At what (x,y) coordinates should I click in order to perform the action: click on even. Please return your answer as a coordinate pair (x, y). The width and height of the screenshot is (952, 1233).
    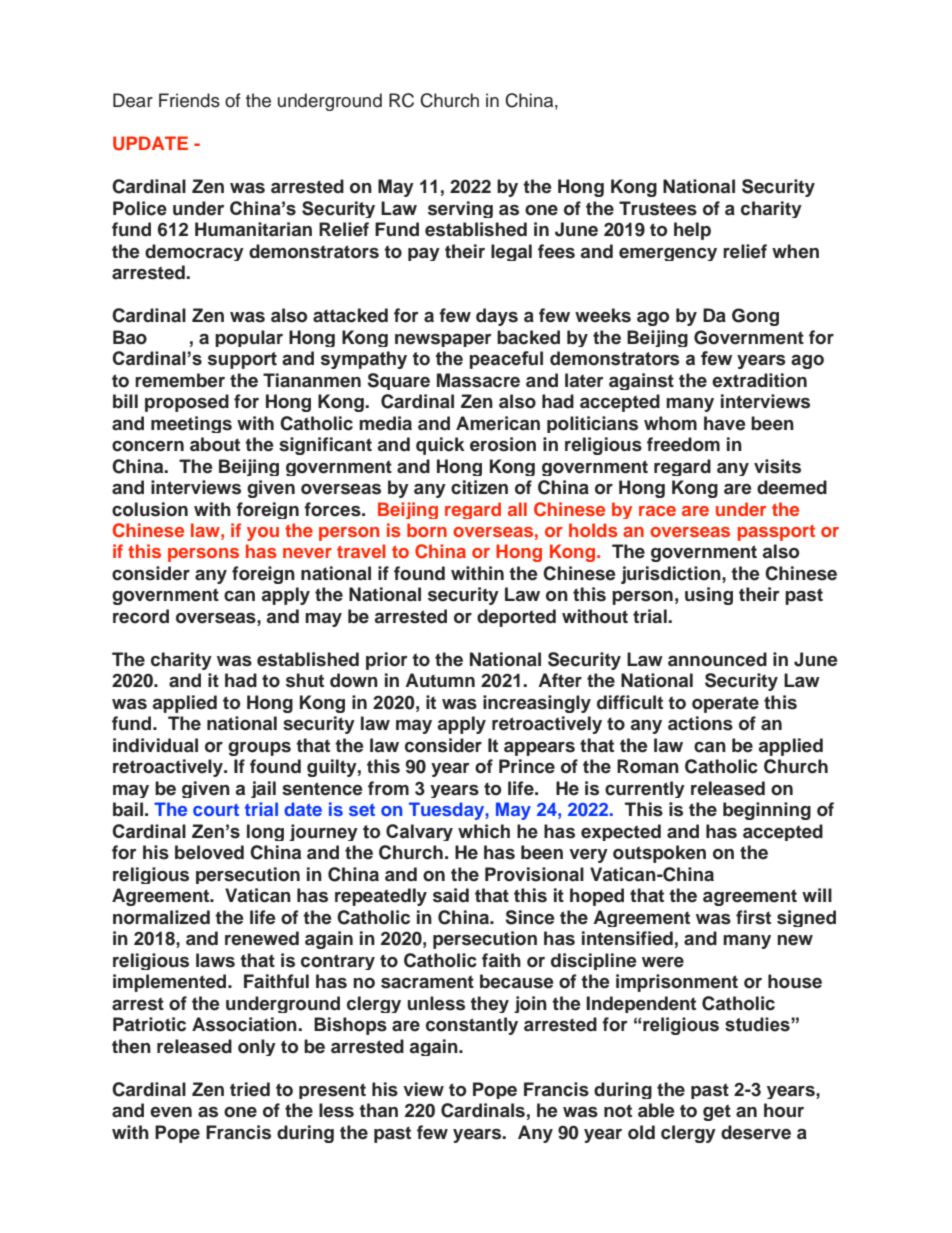
    Looking at the image, I should click on (171, 1112).
